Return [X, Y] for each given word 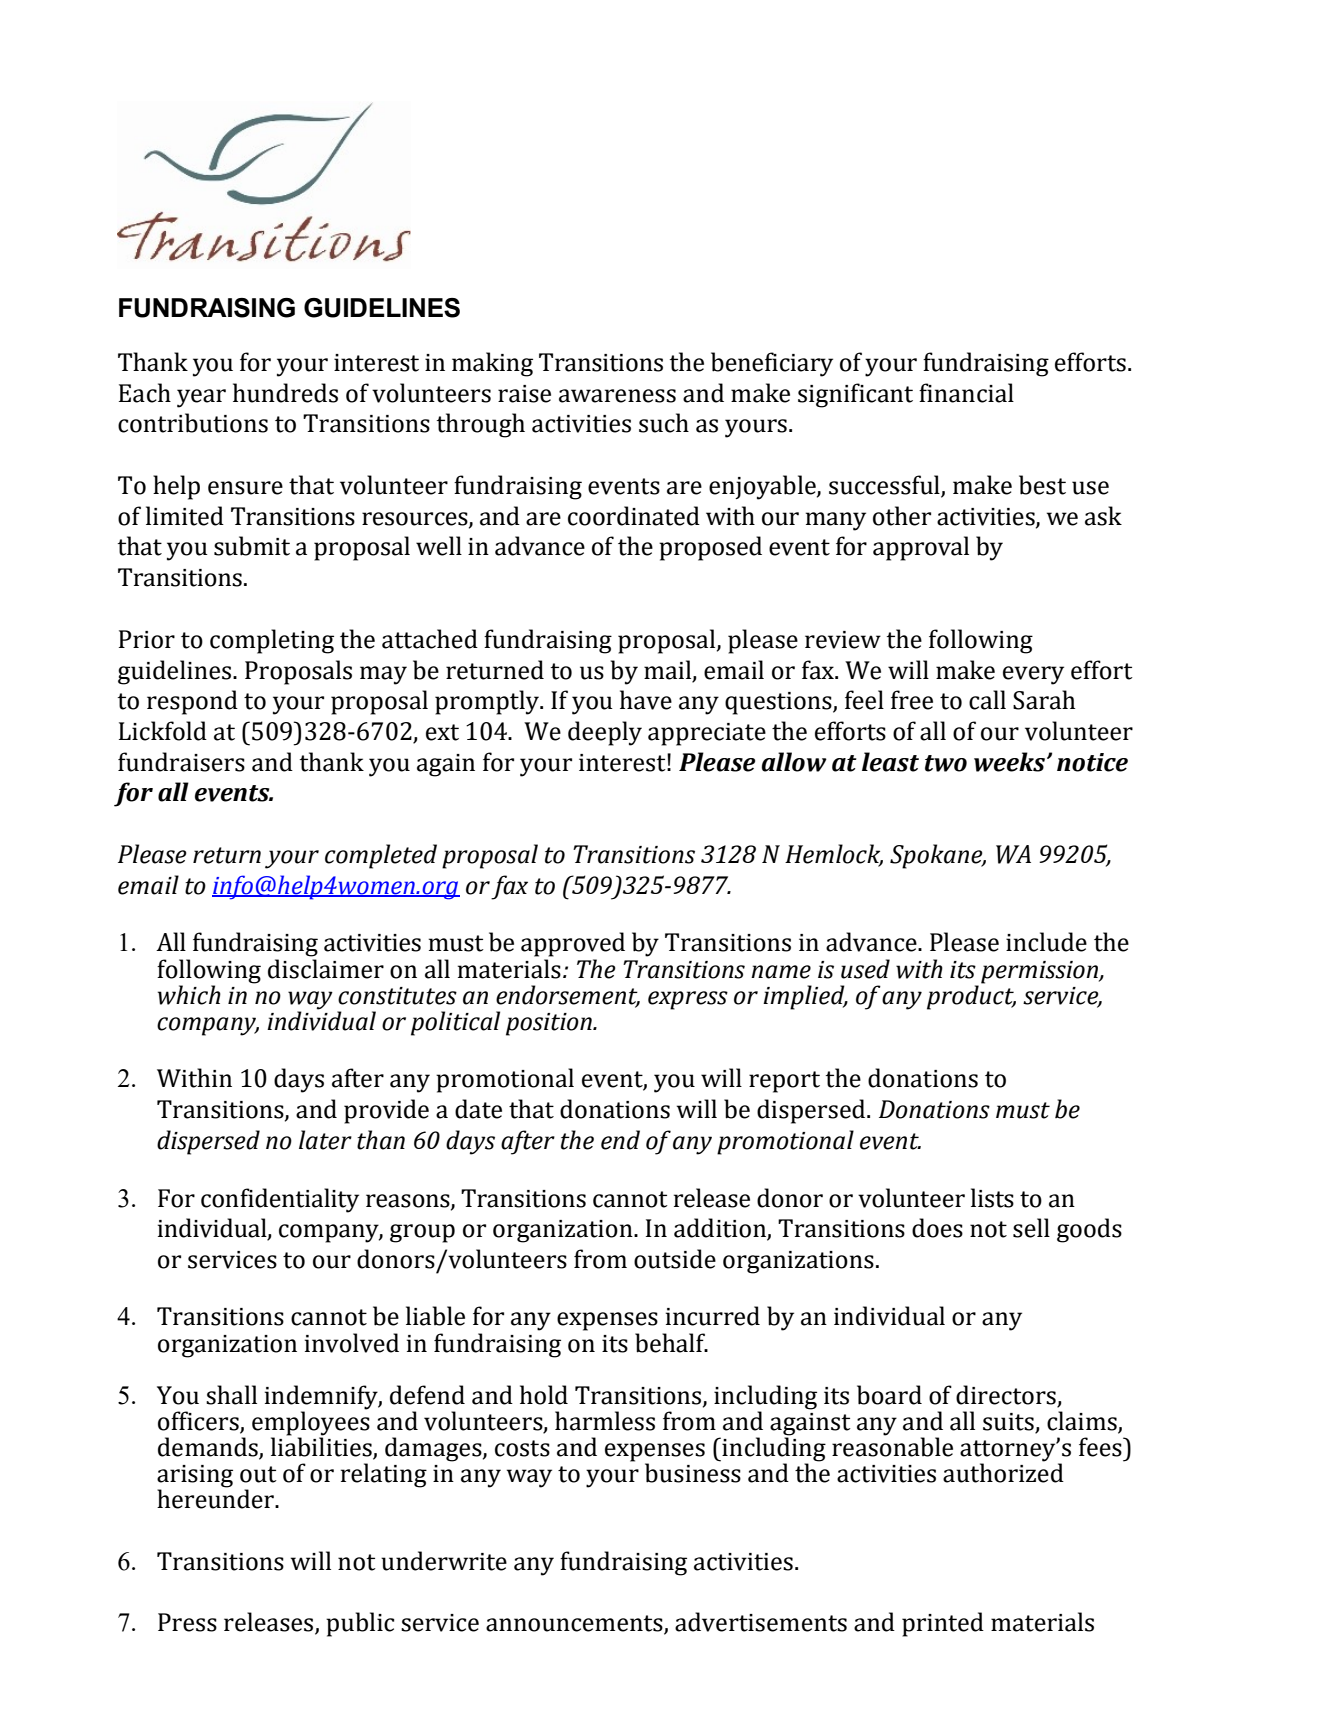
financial [966, 393]
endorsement [568, 995]
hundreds [285, 393]
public [360, 1624]
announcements [575, 1624]
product [971, 996]
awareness [617, 396]
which [189, 995]
